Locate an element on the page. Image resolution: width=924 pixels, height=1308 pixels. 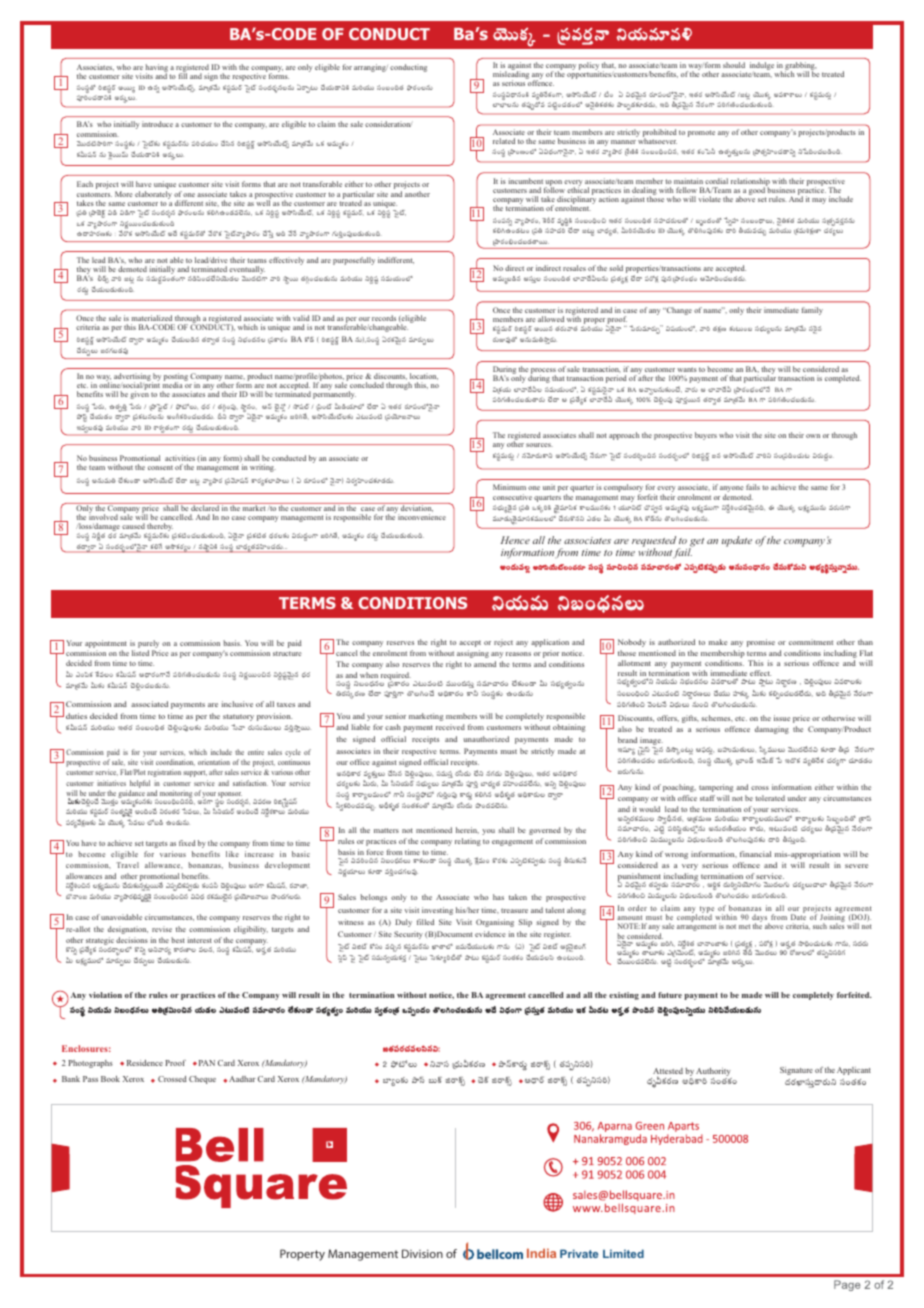
related is located at coordinates (504, 141).
